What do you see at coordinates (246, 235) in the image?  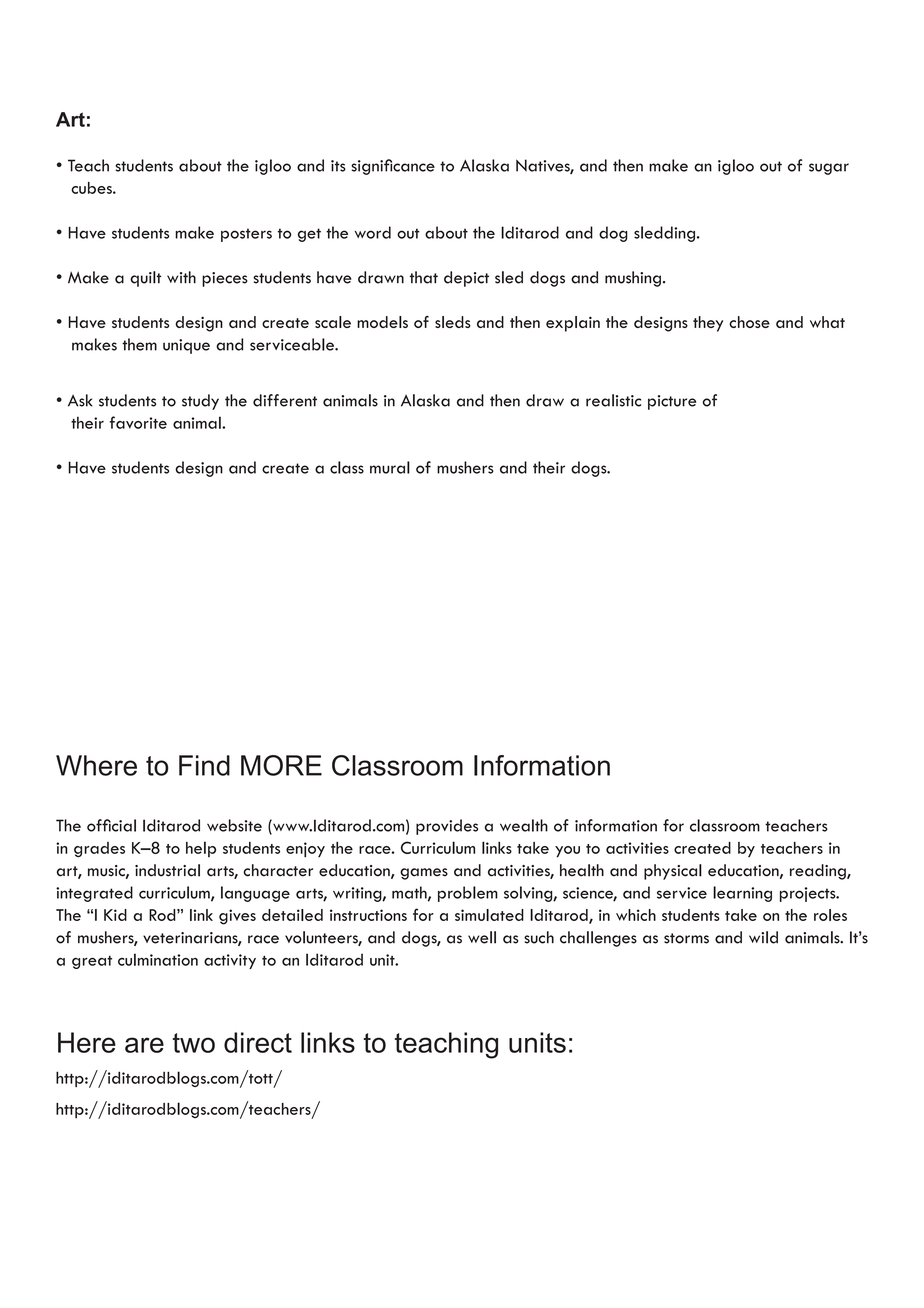 I see `posters` at bounding box center [246, 235].
